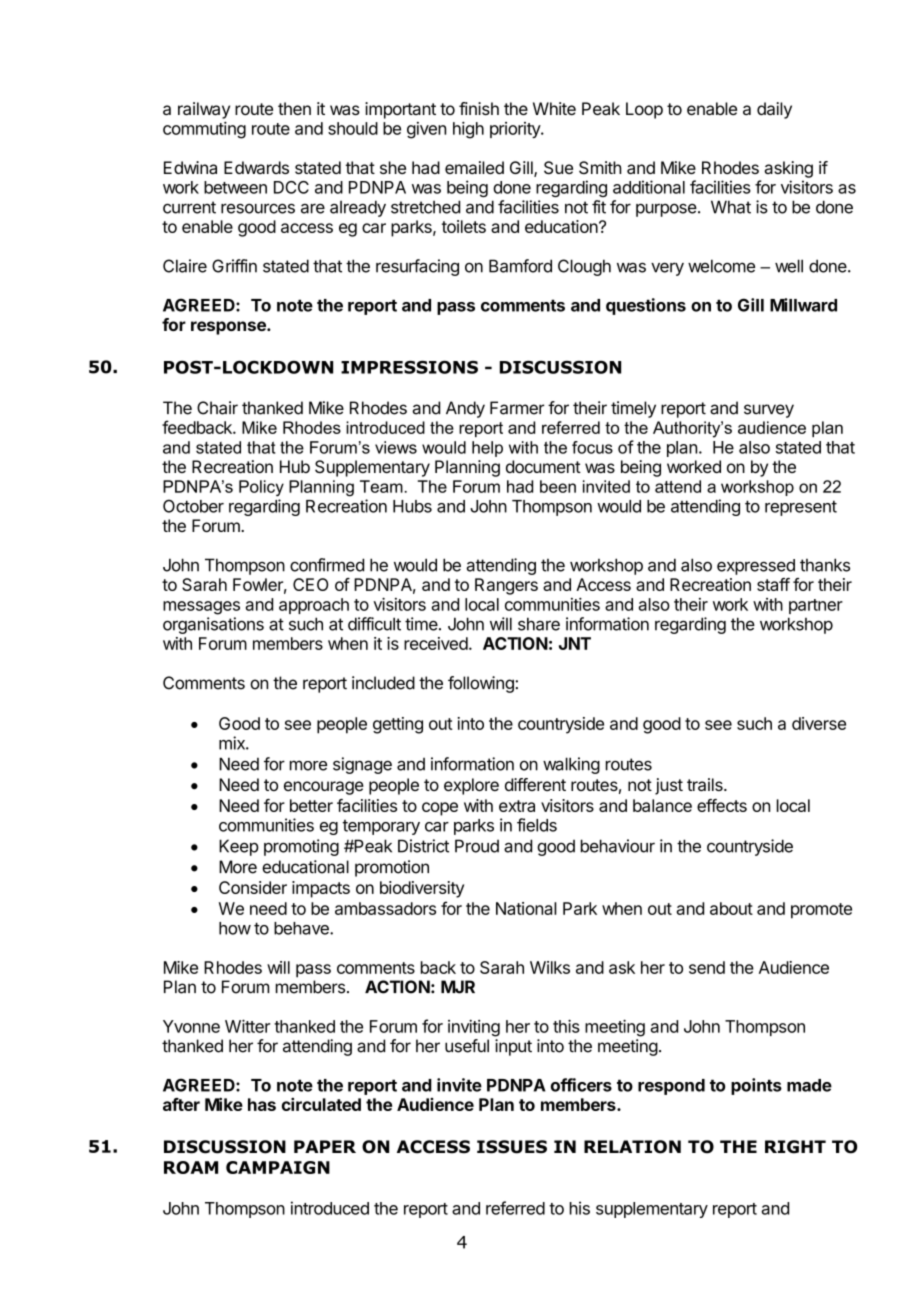 This screenshot has height=1308, width=924. I want to click on RIGHT, so click(795, 1147).
